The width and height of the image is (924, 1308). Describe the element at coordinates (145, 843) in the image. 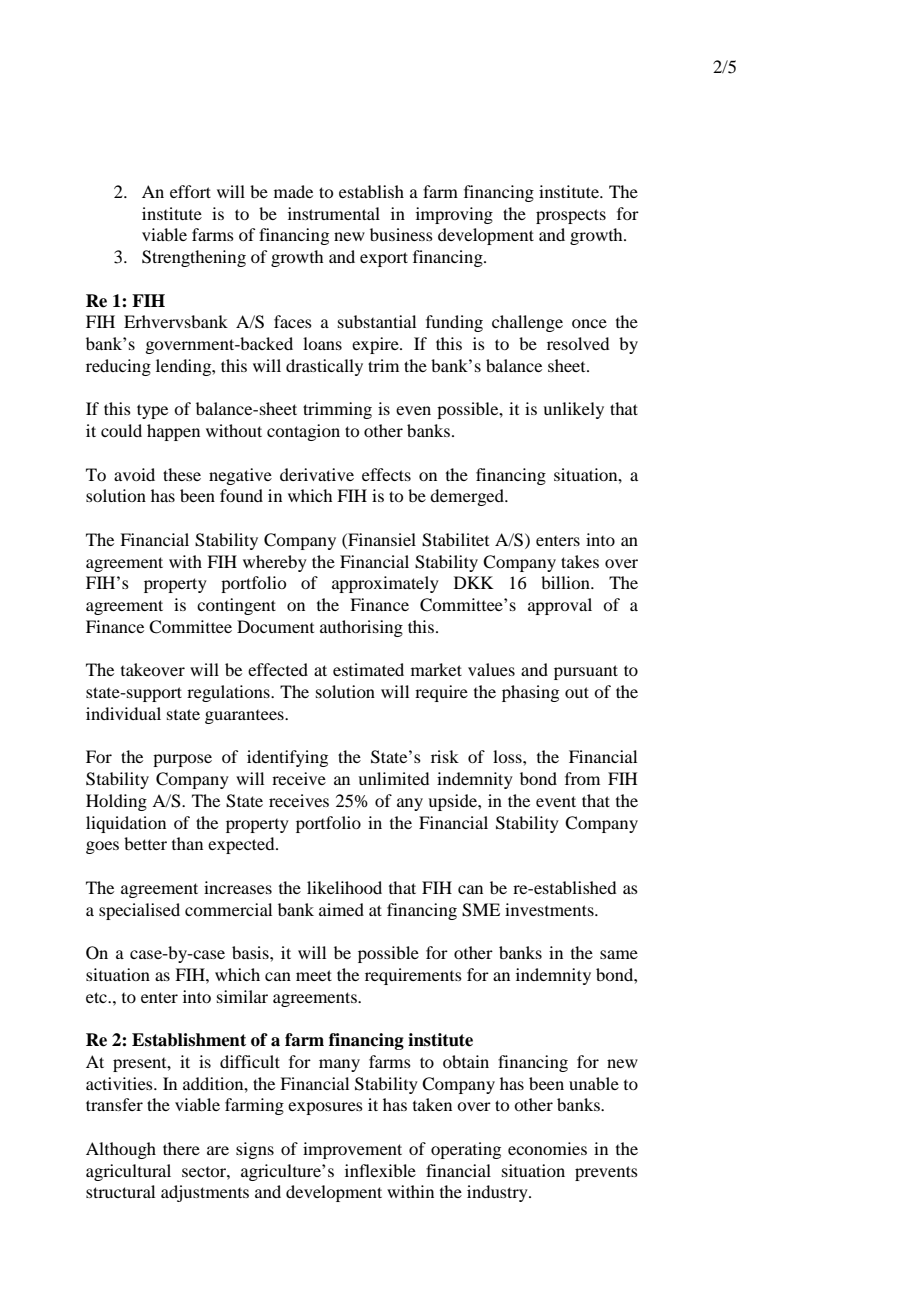

I see `better` at that location.
